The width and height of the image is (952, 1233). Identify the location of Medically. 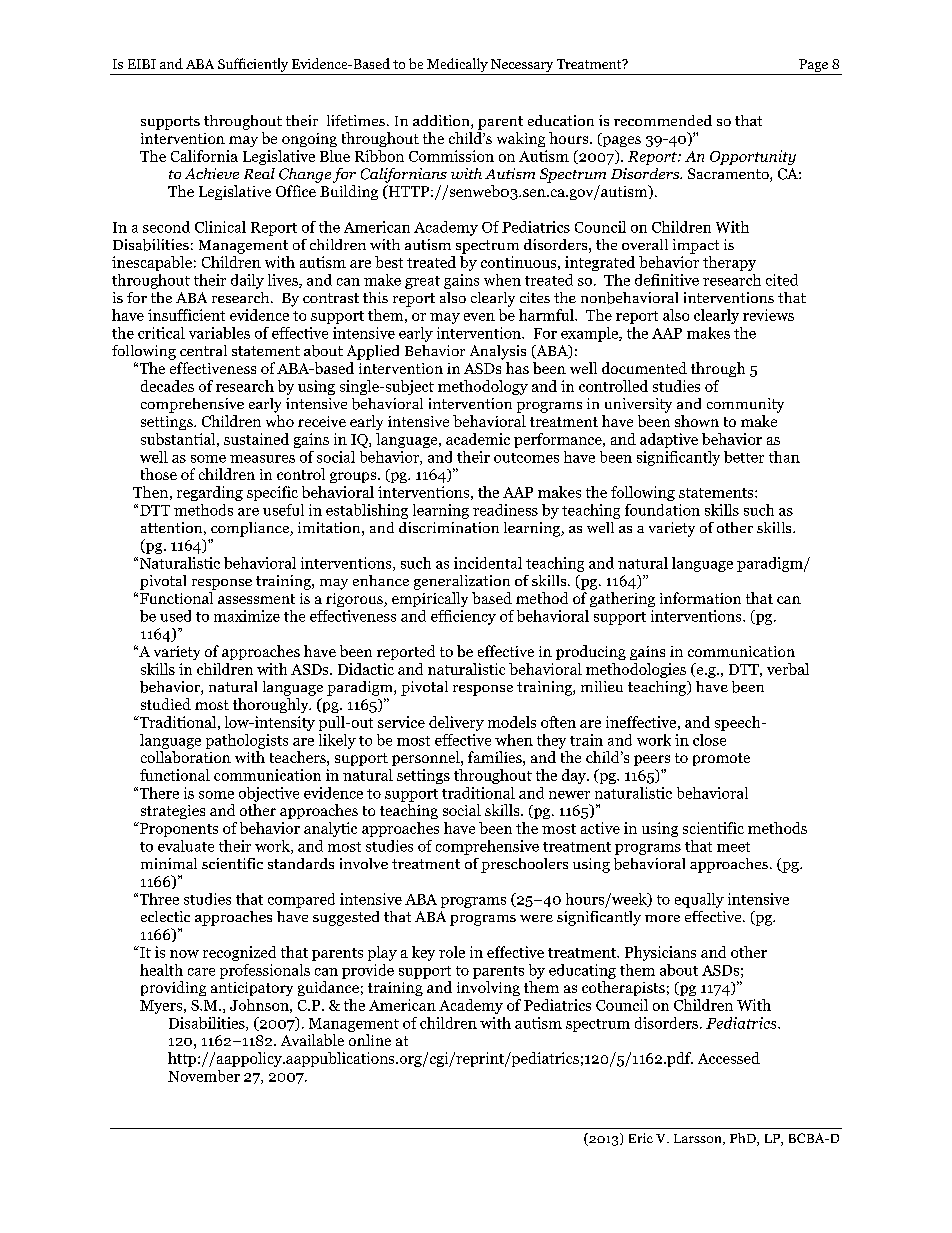
(457, 65).
